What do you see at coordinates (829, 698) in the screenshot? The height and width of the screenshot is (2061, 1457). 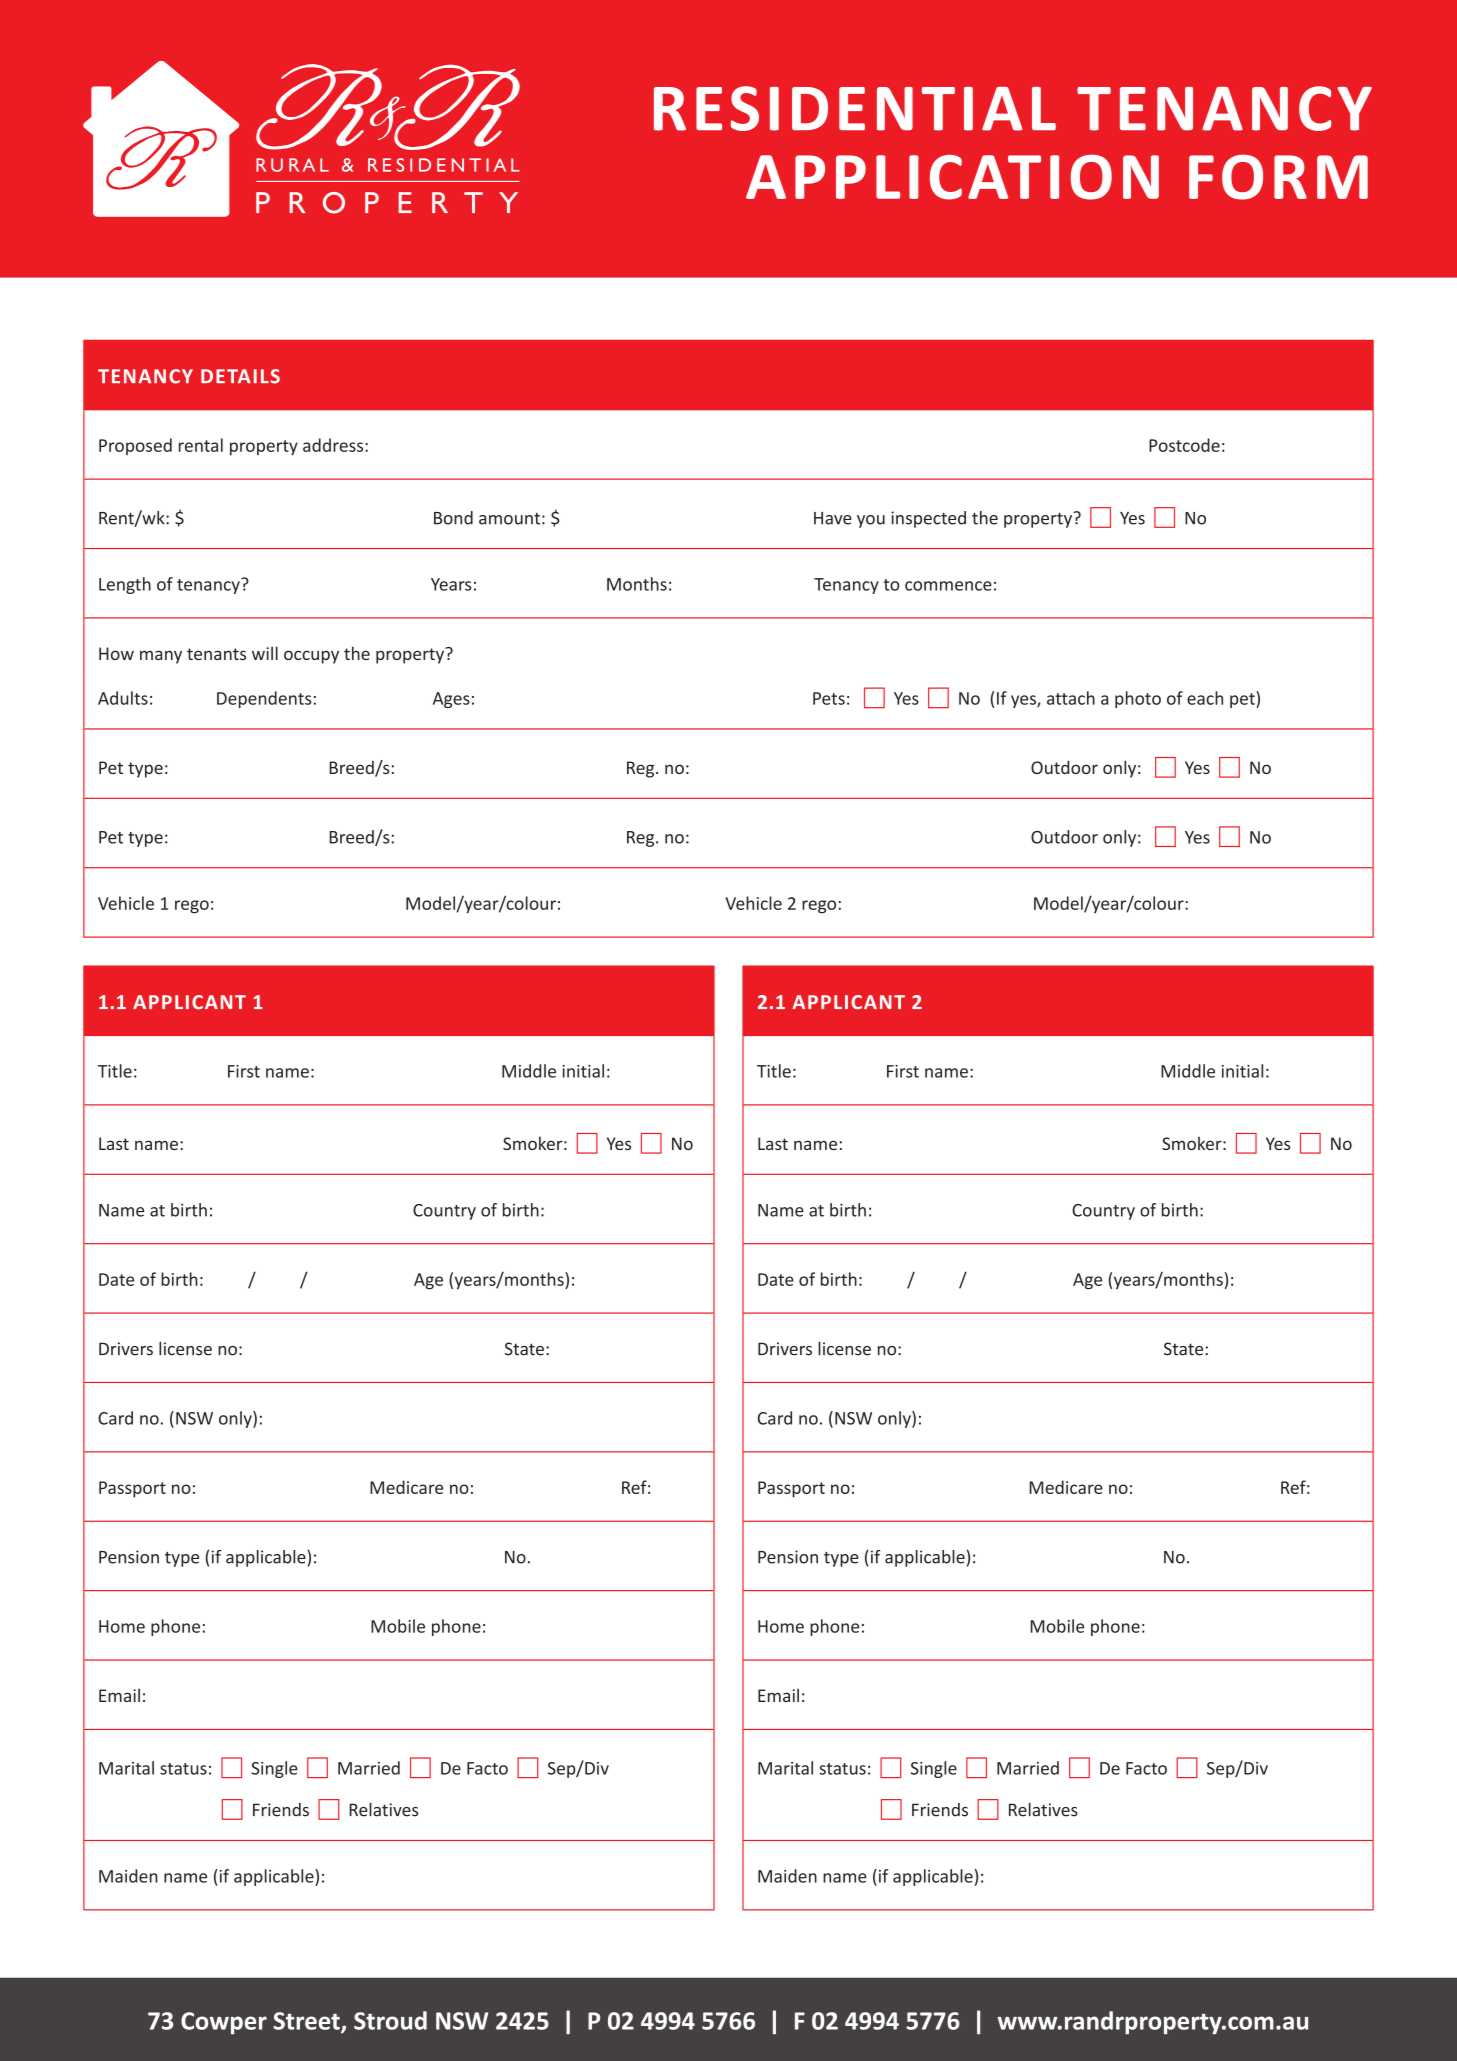 I see `Pets` at bounding box center [829, 698].
